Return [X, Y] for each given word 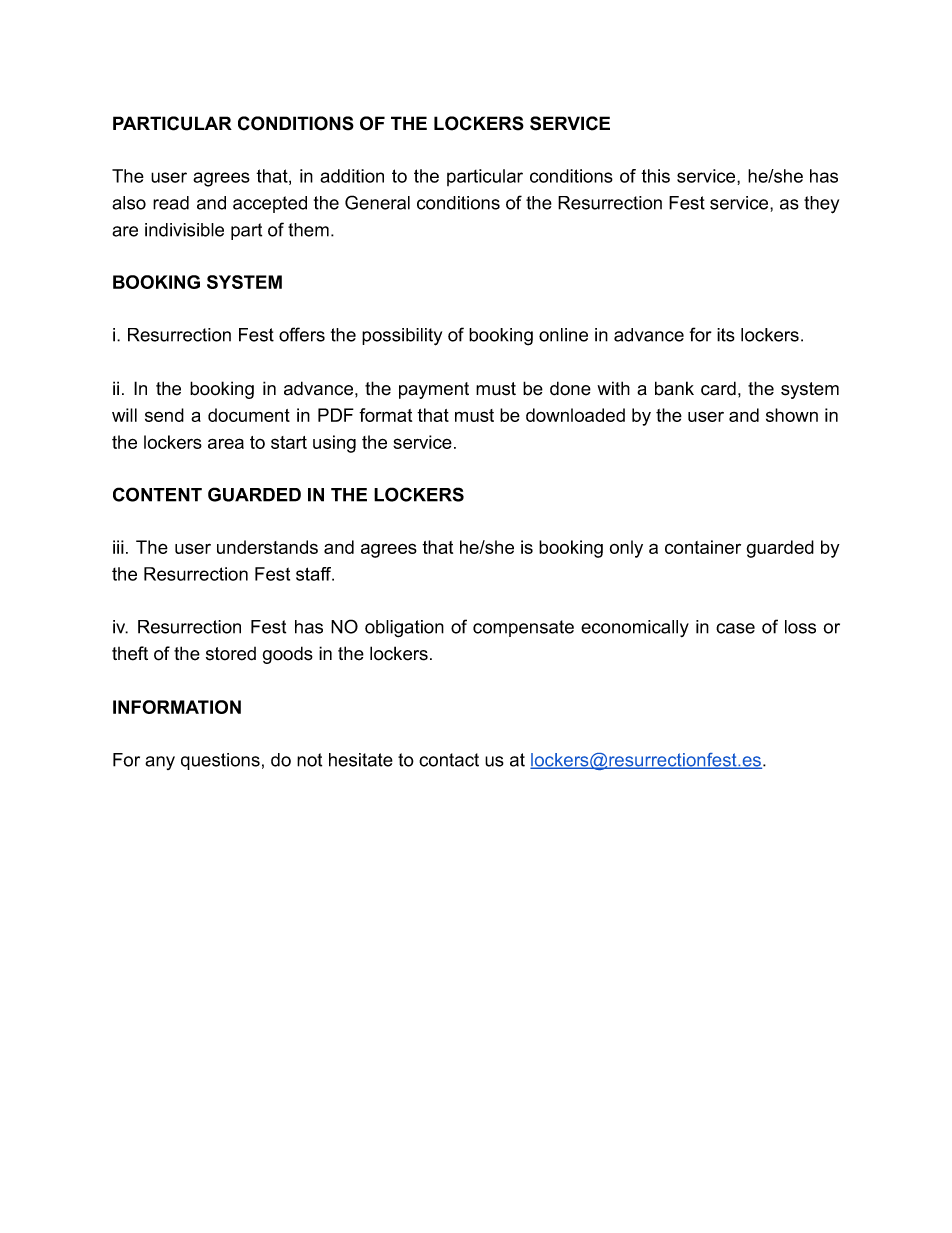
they [821, 205]
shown [792, 415]
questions [220, 761]
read [171, 203]
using [334, 444]
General [377, 202]
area [226, 443]
